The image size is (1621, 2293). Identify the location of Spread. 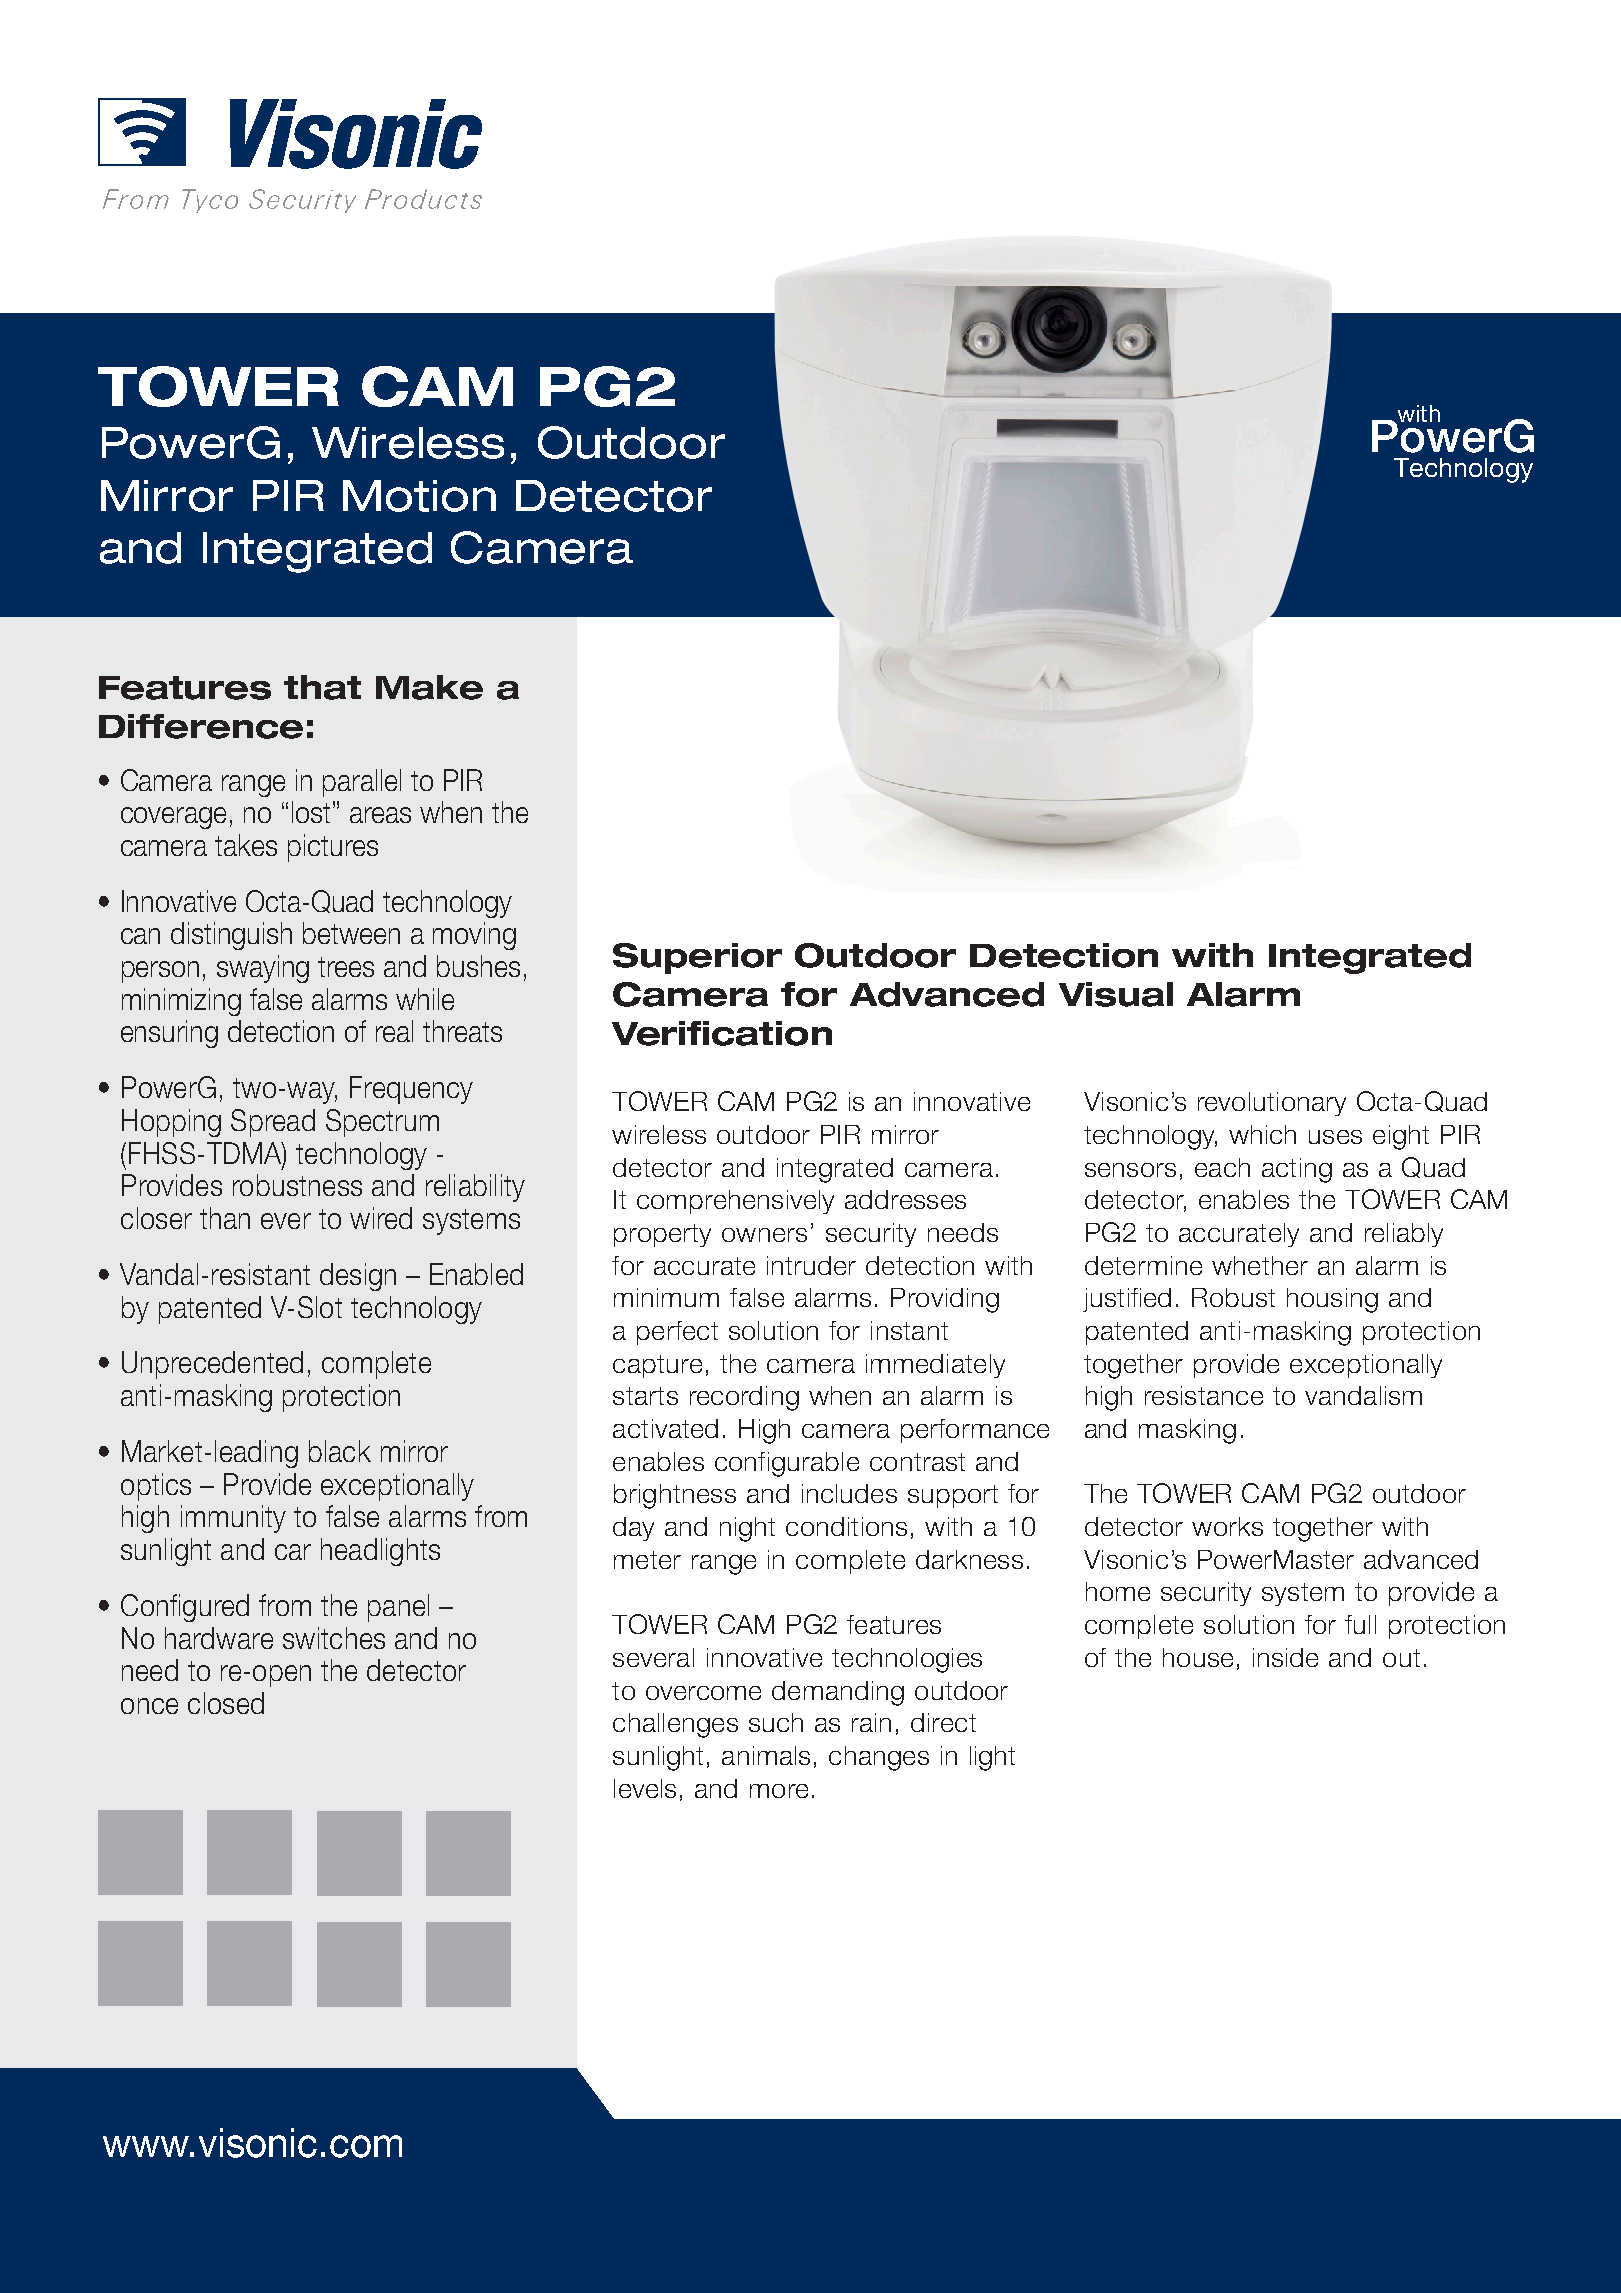
(273, 1123).
